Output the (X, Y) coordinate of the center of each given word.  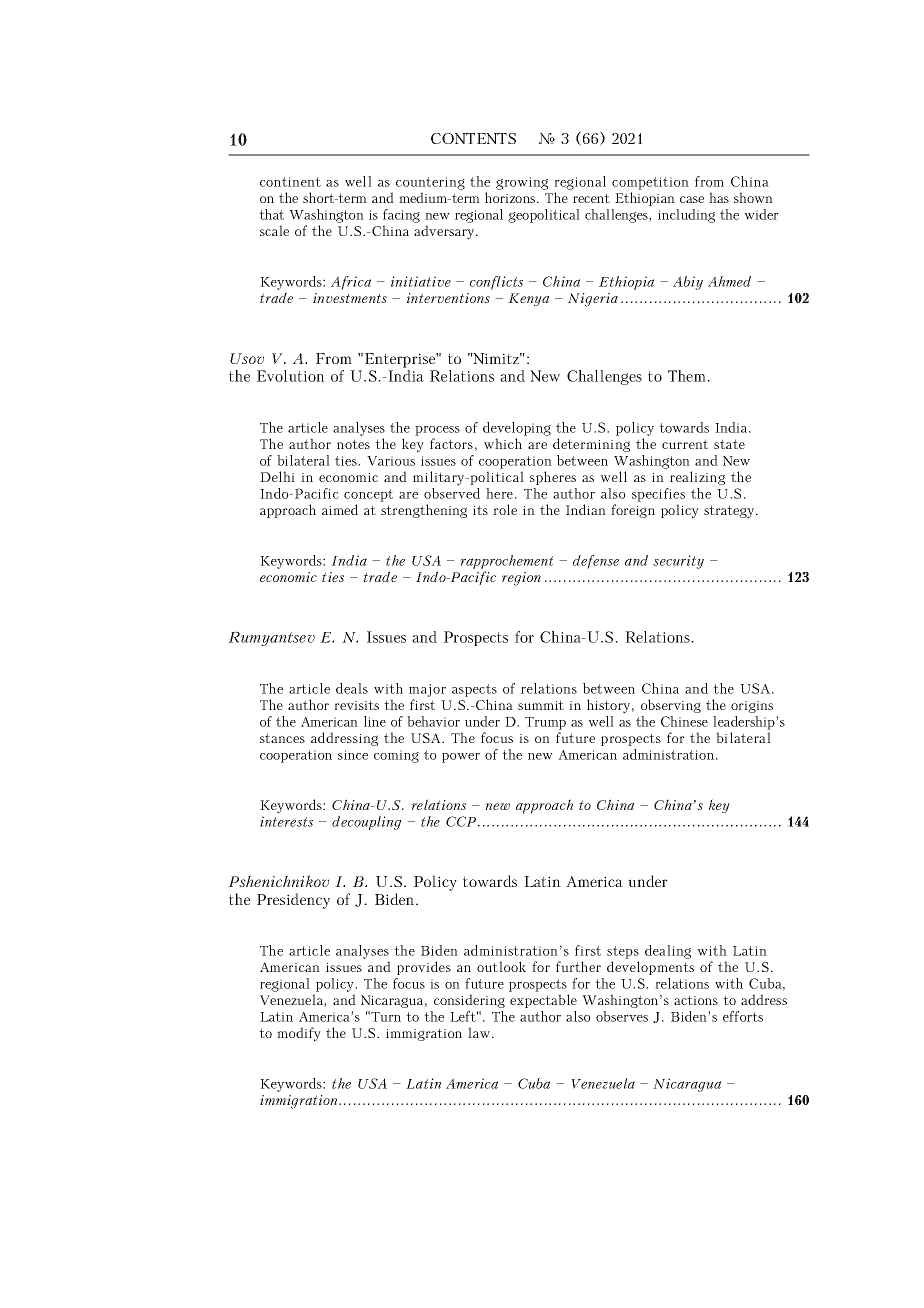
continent (290, 182)
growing (522, 183)
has (719, 197)
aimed (340, 509)
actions (696, 1000)
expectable (543, 1001)
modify (299, 1034)
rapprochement (507, 563)
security (678, 562)
